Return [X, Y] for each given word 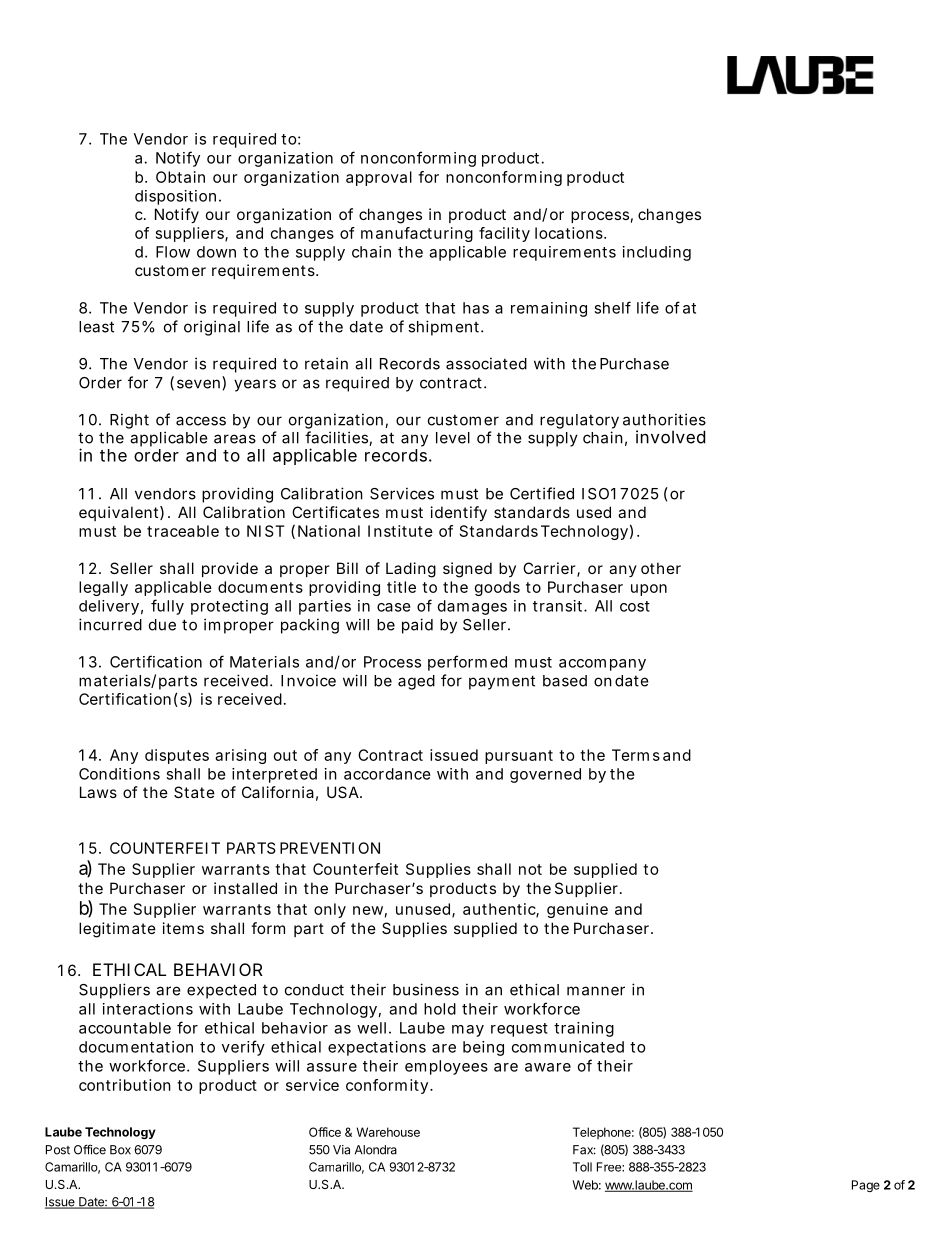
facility [504, 234]
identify [459, 513]
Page [866, 1186]
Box [120, 1150]
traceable [183, 531]
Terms [636, 755]
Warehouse [388, 1132]
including [657, 253]
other [661, 568]
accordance [387, 774]
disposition [175, 197]
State [194, 792]
